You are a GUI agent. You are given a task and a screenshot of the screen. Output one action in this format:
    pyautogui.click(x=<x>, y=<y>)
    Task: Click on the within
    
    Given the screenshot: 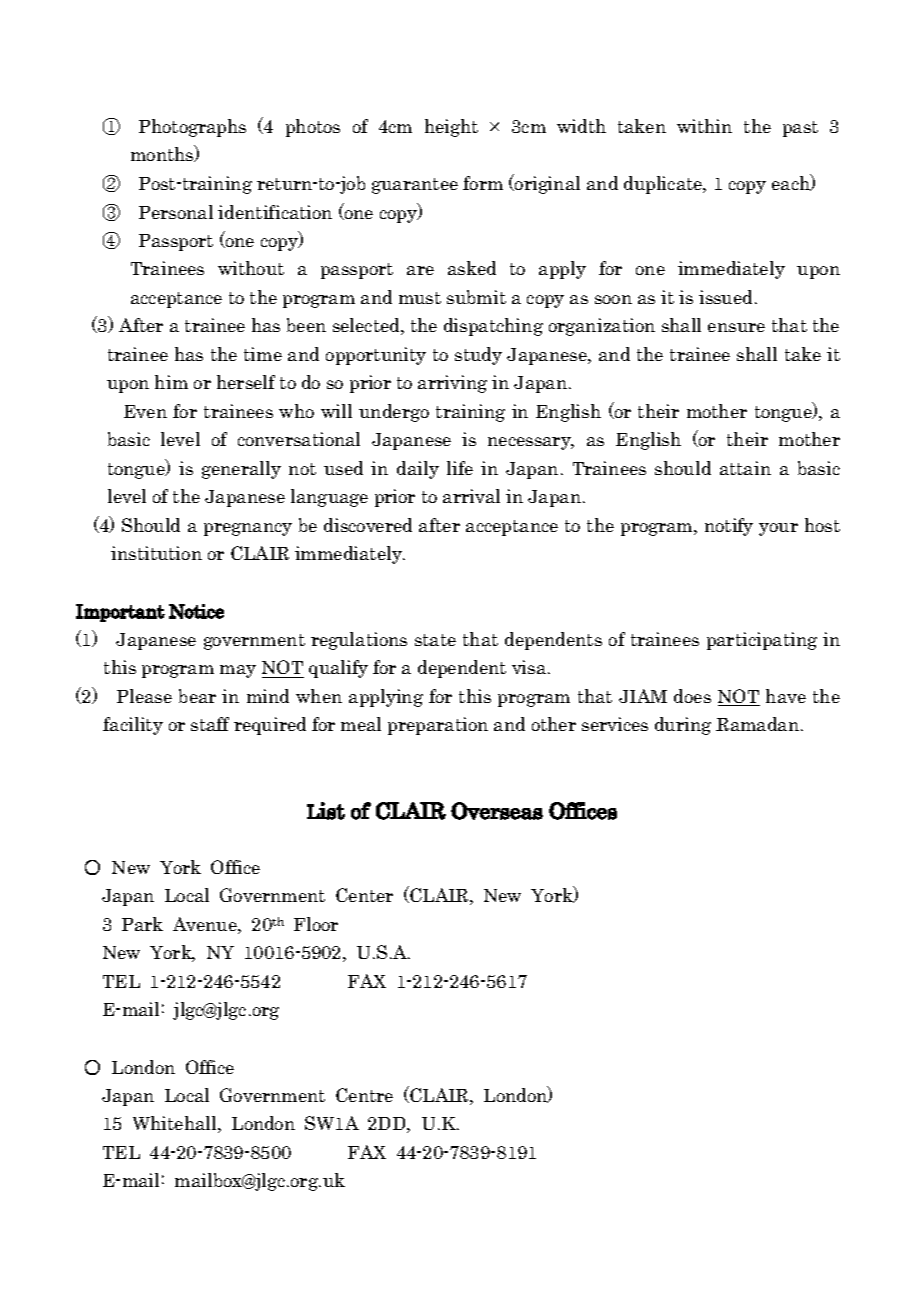 What is the action you would take?
    pyautogui.click(x=704, y=126)
